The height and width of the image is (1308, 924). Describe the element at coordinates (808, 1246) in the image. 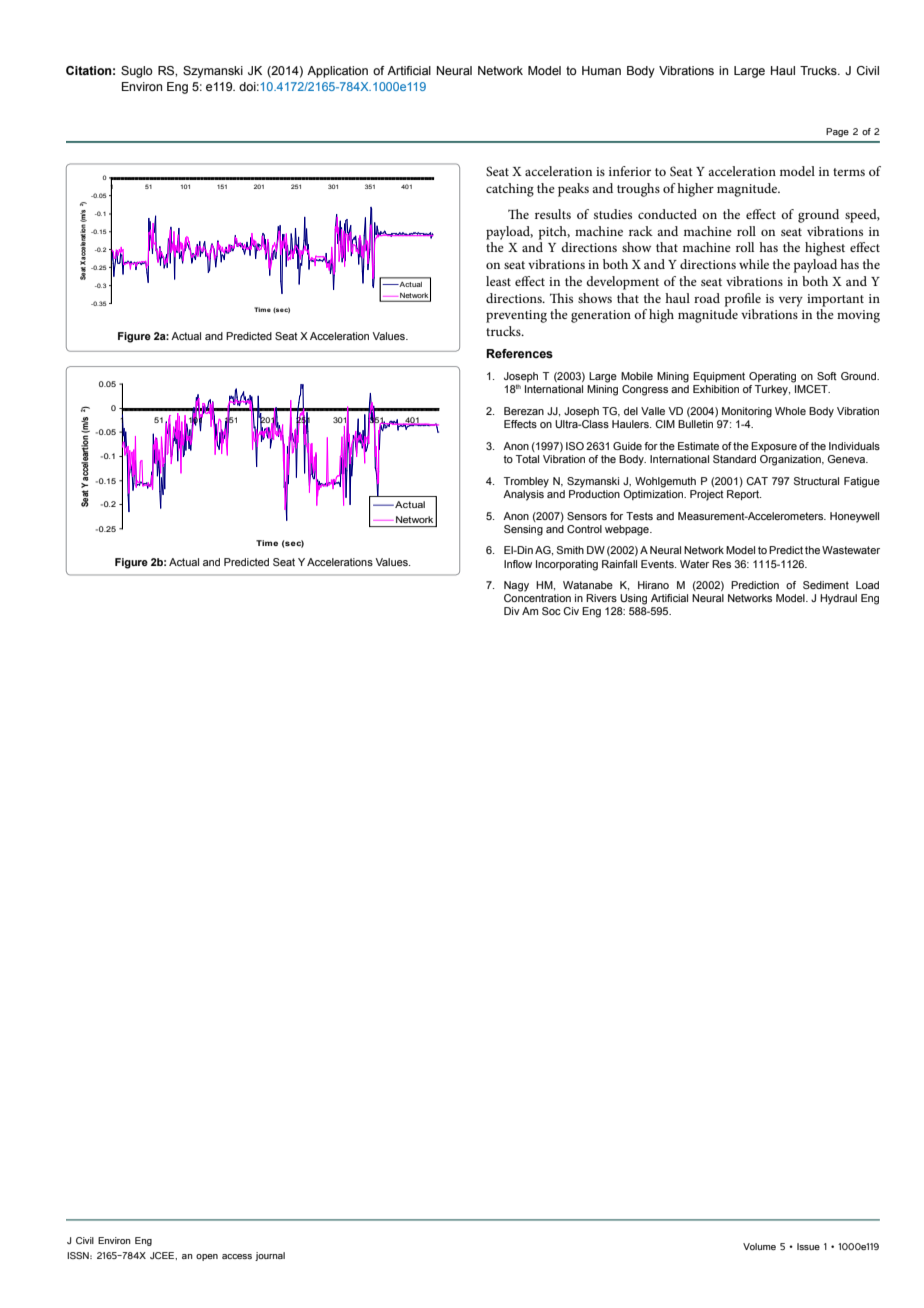

I see `Issue` at that location.
